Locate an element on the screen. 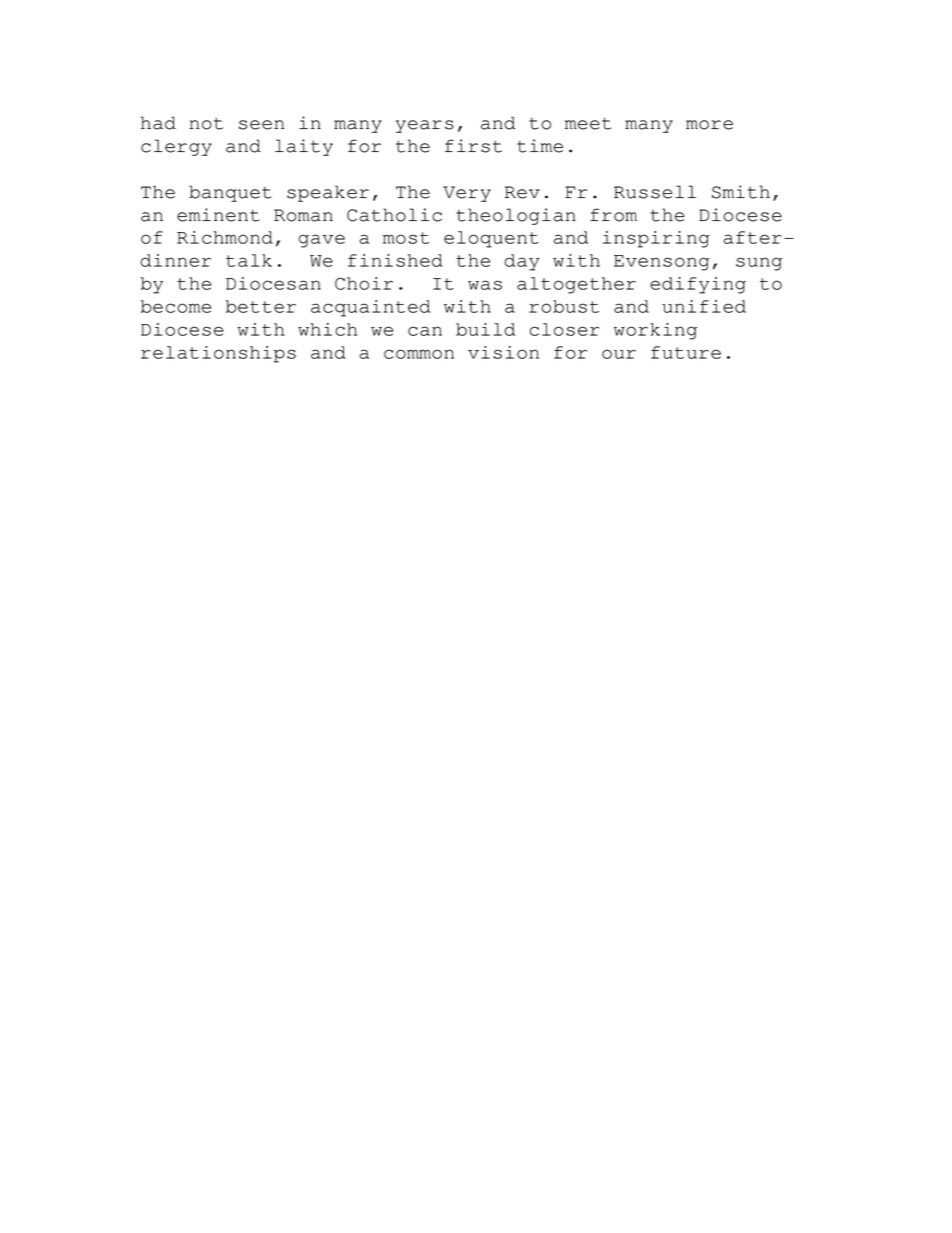 The image size is (952, 1233). Richmond is located at coordinates (225, 237).
